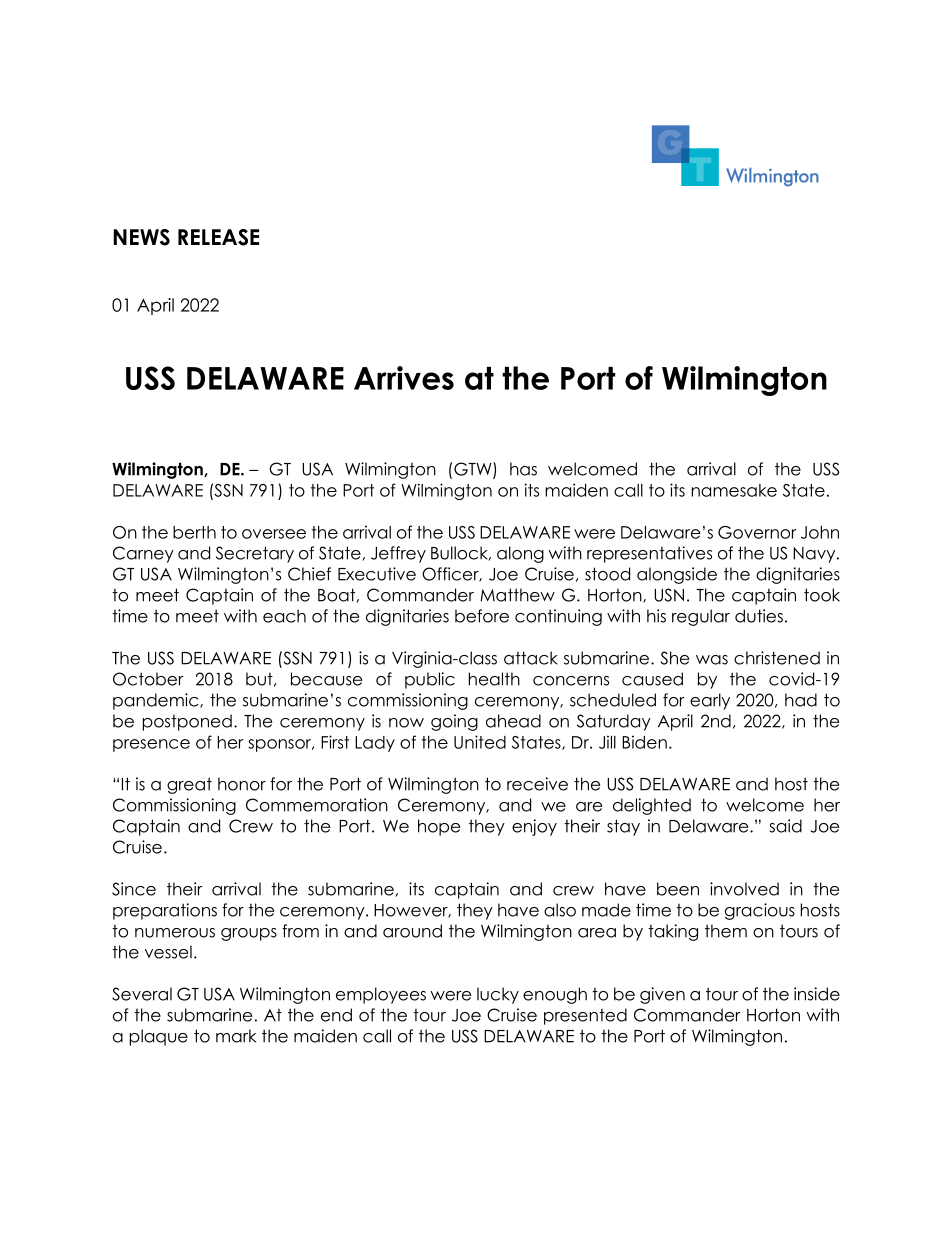 The width and height of the screenshot is (952, 1233). Describe the element at coordinates (236, 1036) in the screenshot. I see `mark` at that location.
